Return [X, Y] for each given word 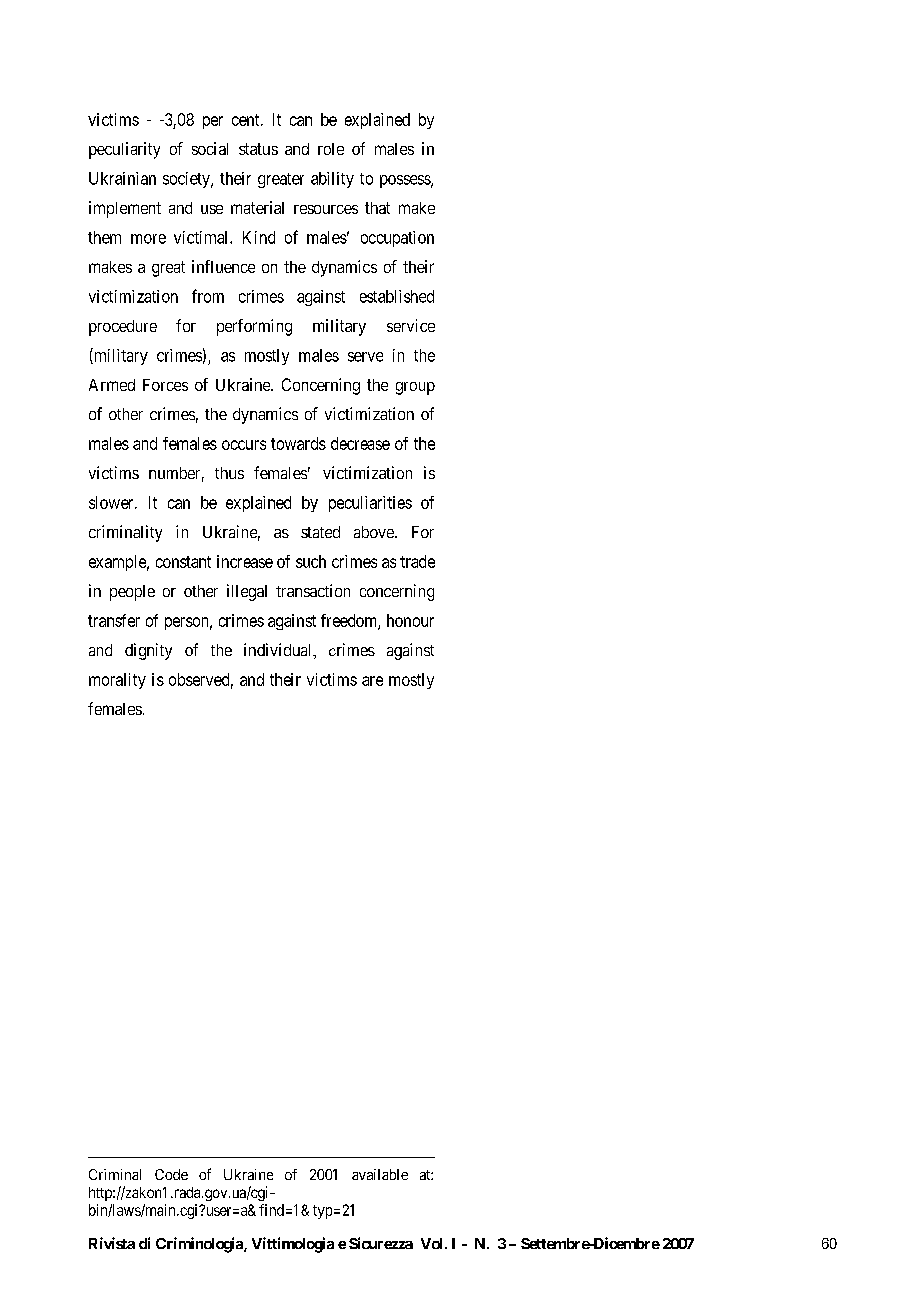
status [258, 149]
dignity [148, 651]
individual [279, 651]
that [377, 208]
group [415, 388]
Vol [431, 1243]
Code [171, 1174]
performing [254, 327]
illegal [247, 592]
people [132, 593]
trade [417, 561]
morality [117, 681]
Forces [165, 385]
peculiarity [124, 150]
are [372, 681]
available [380, 1174]
